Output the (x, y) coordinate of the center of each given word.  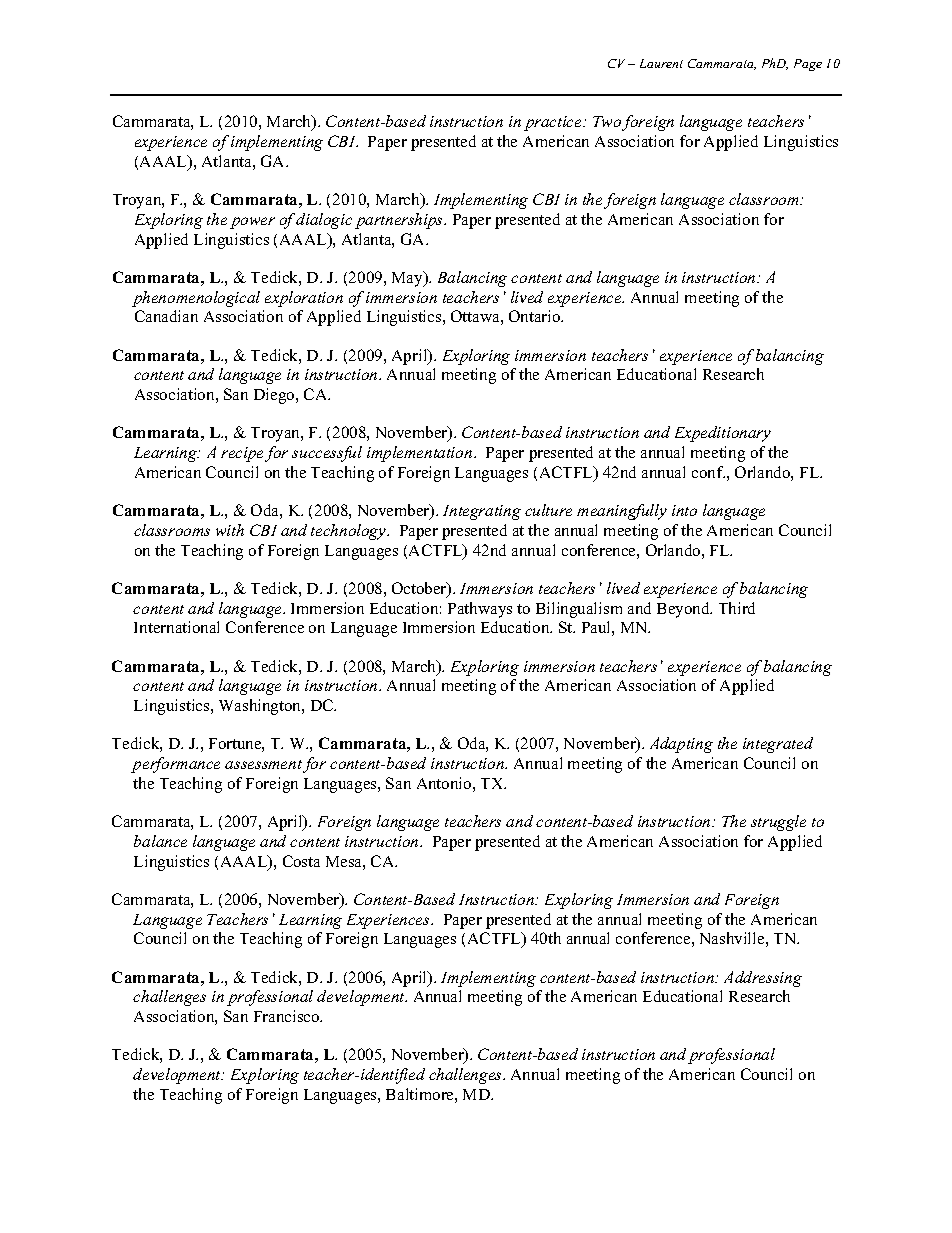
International (176, 627)
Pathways (480, 610)
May (408, 279)
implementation (421, 454)
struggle (778, 823)
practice (554, 123)
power (252, 223)
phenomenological (196, 299)
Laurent (661, 63)
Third (737, 608)
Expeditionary (723, 434)
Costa (301, 861)
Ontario (536, 316)
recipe (242, 454)
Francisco (288, 1016)
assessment (263, 764)
